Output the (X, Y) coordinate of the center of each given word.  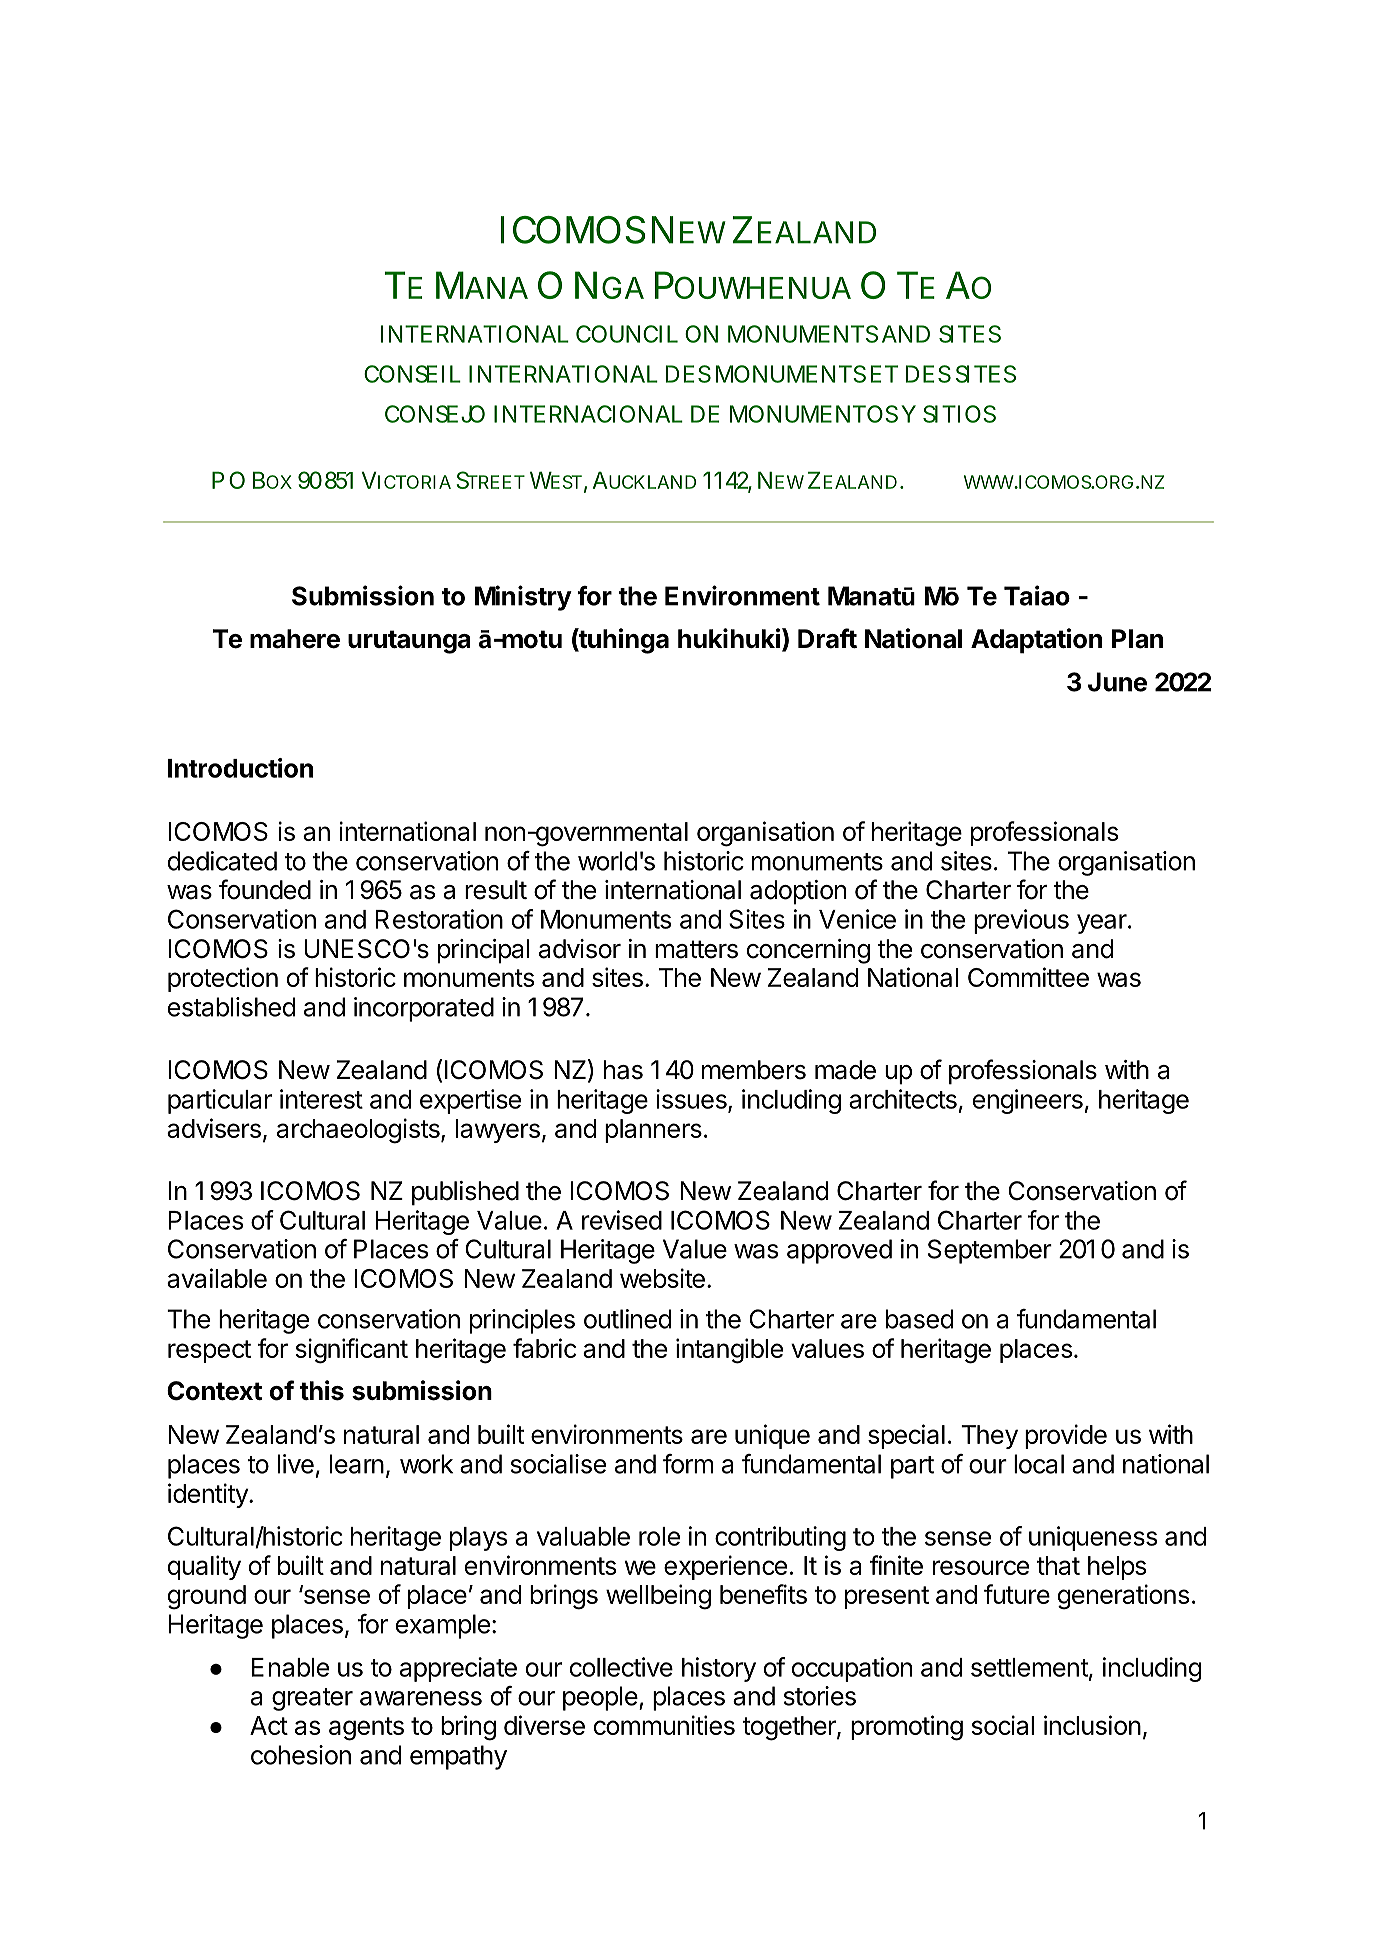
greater (312, 1699)
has (623, 1070)
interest (321, 1099)
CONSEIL (411, 374)
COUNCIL (626, 334)
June (1117, 682)
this (322, 1390)
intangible (729, 1351)
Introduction (240, 768)
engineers (1028, 1101)
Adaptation (1036, 641)
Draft (827, 638)
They (989, 1437)
